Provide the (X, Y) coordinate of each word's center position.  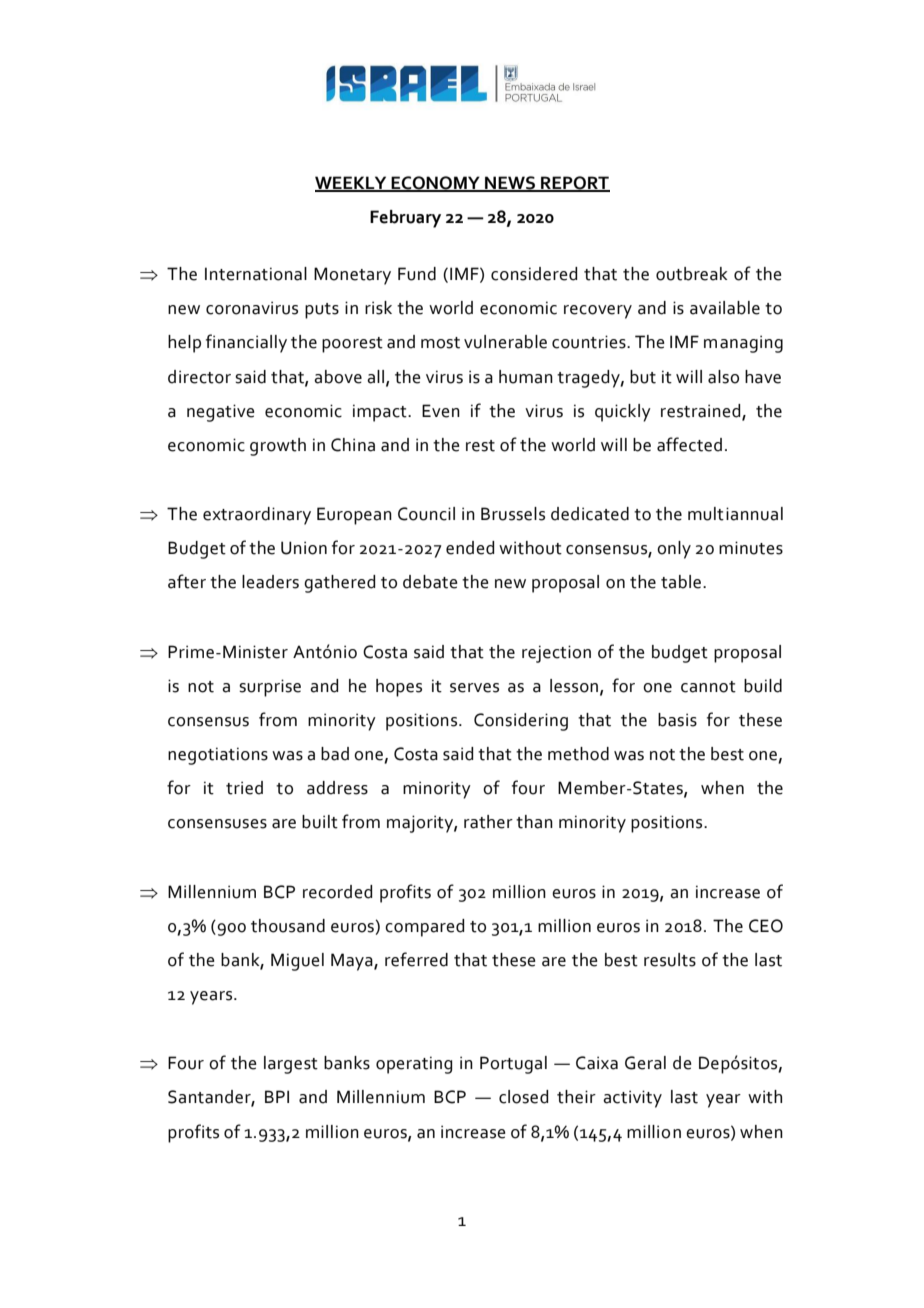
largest (291, 1065)
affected (689, 444)
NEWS (510, 184)
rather (488, 822)
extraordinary (257, 516)
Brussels (513, 514)
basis (677, 720)
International (256, 274)
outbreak (691, 274)
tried (244, 788)
